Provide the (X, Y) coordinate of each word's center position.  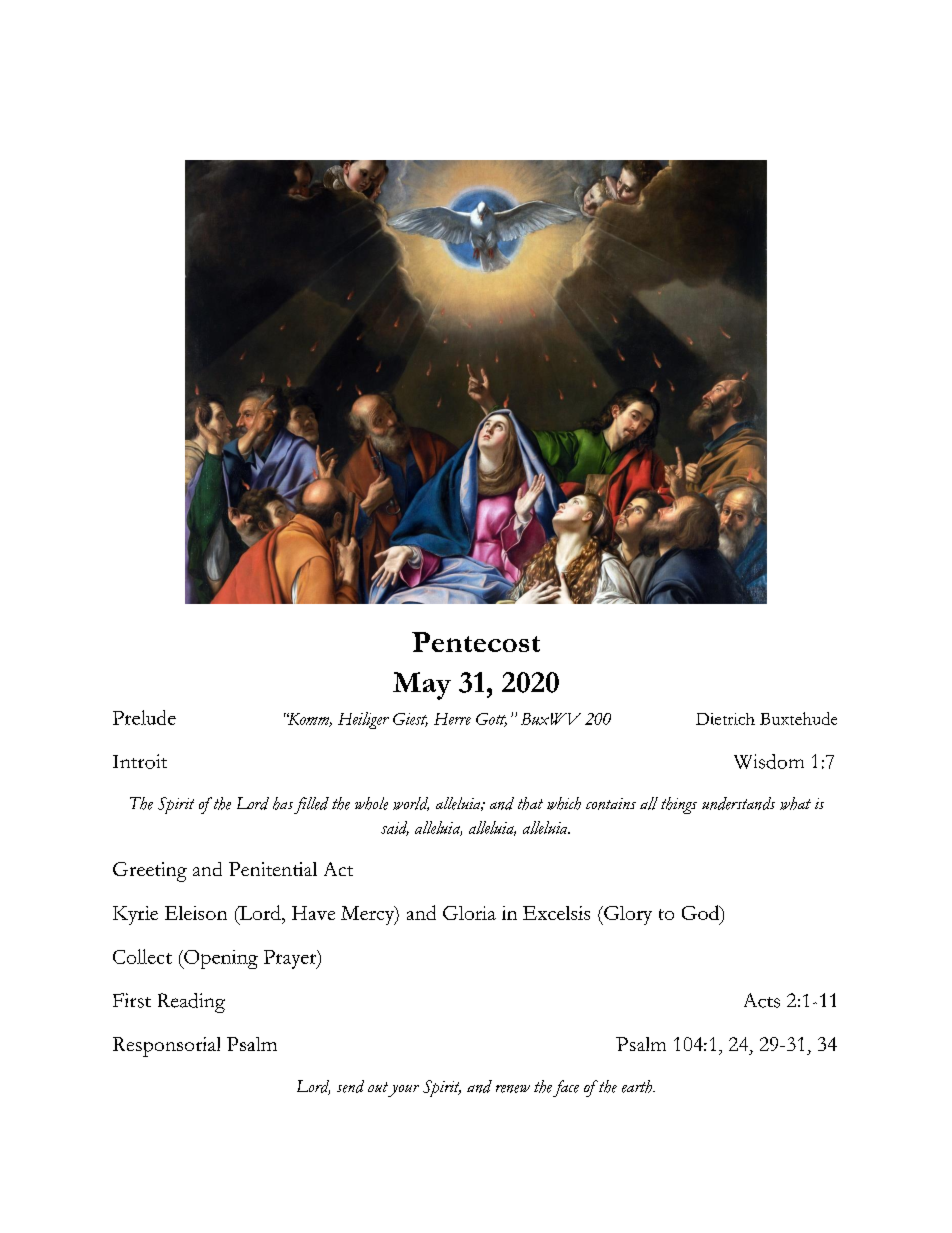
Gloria (469, 913)
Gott (491, 720)
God (702, 914)
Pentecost (476, 642)
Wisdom (769, 761)
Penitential (273, 869)
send (350, 1086)
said (395, 828)
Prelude (144, 717)
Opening (220, 959)
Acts (762, 1000)
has (283, 803)
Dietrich (725, 719)
